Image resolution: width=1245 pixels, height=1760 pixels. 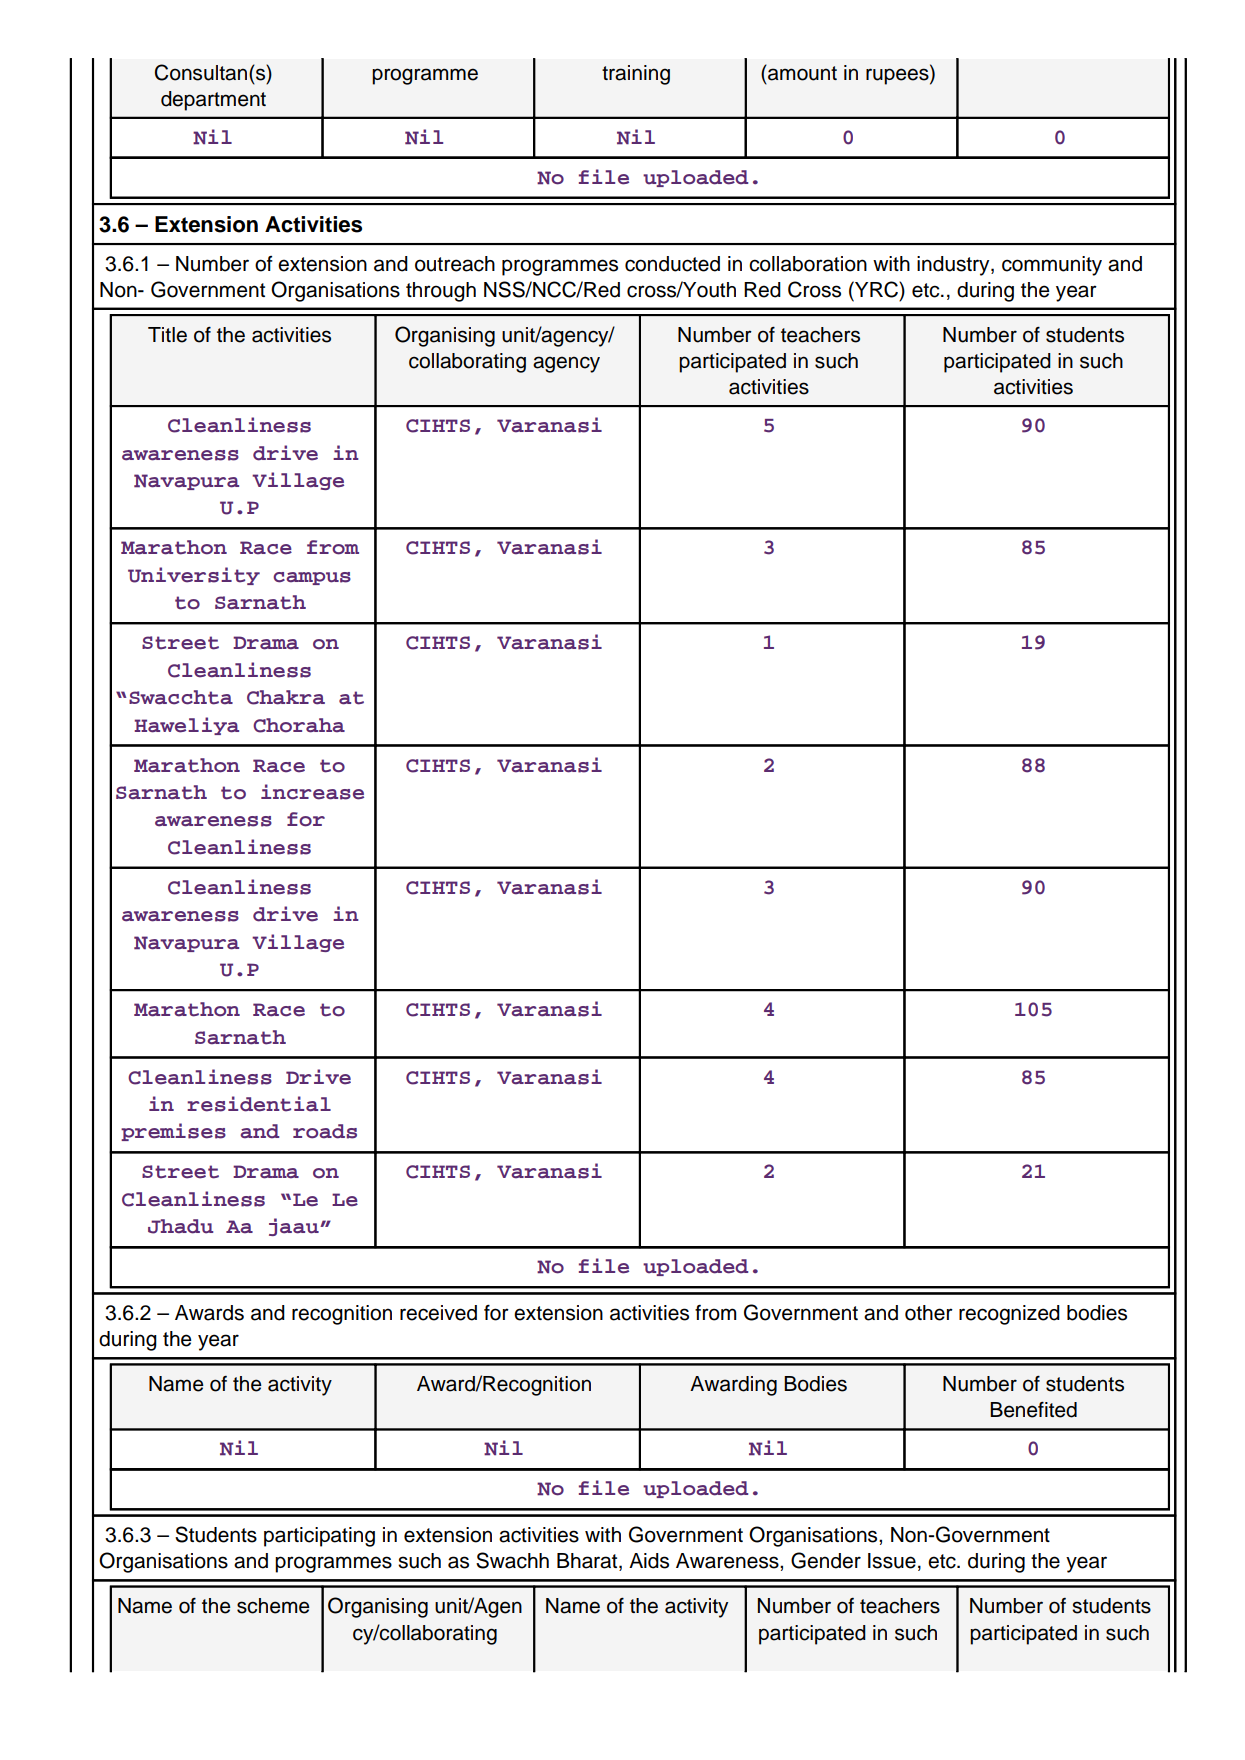 What do you see at coordinates (273, 1606) in the page?
I see `scheme` at bounding box center [273, 1606].
